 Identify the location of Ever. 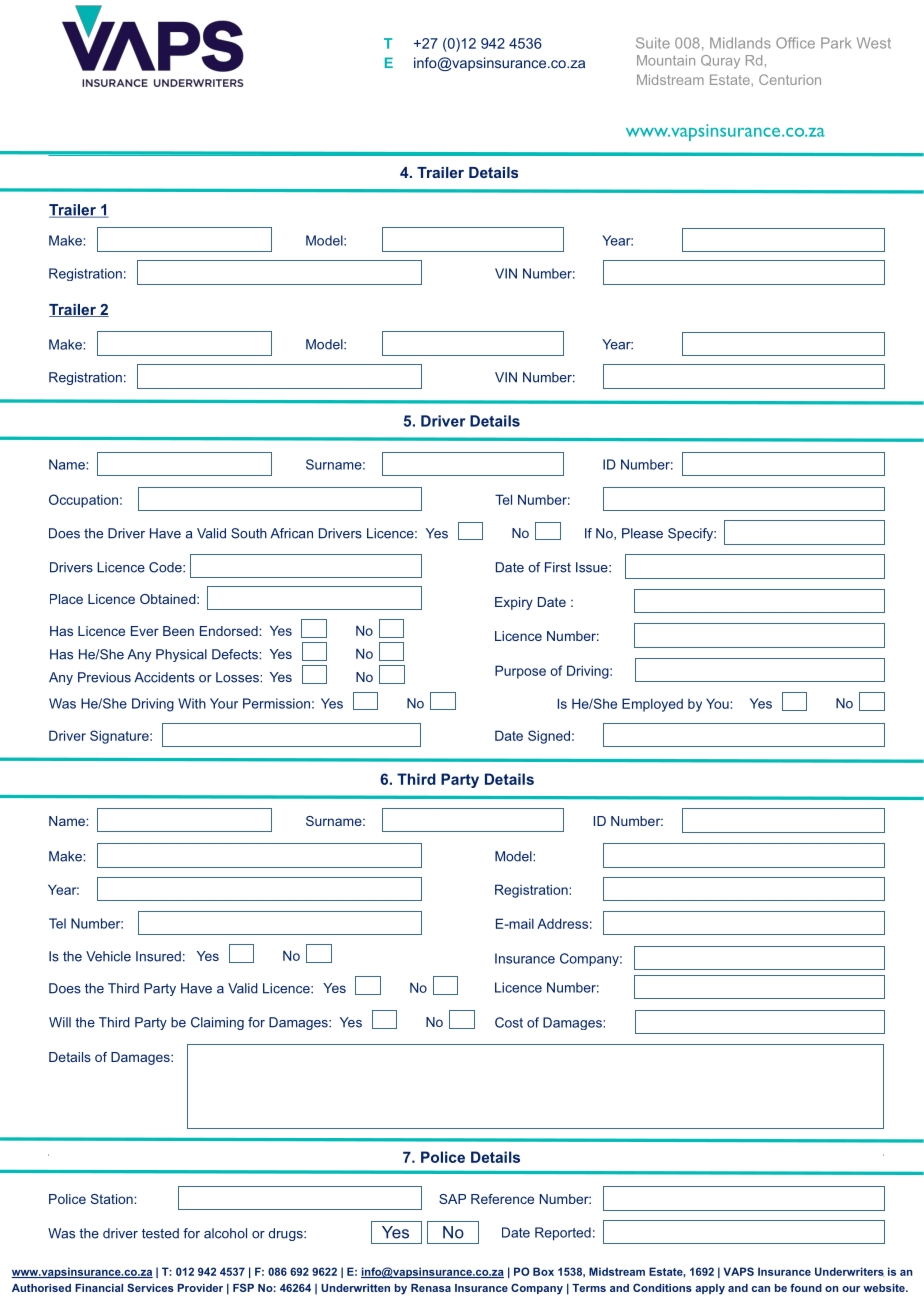
(145, 631).
